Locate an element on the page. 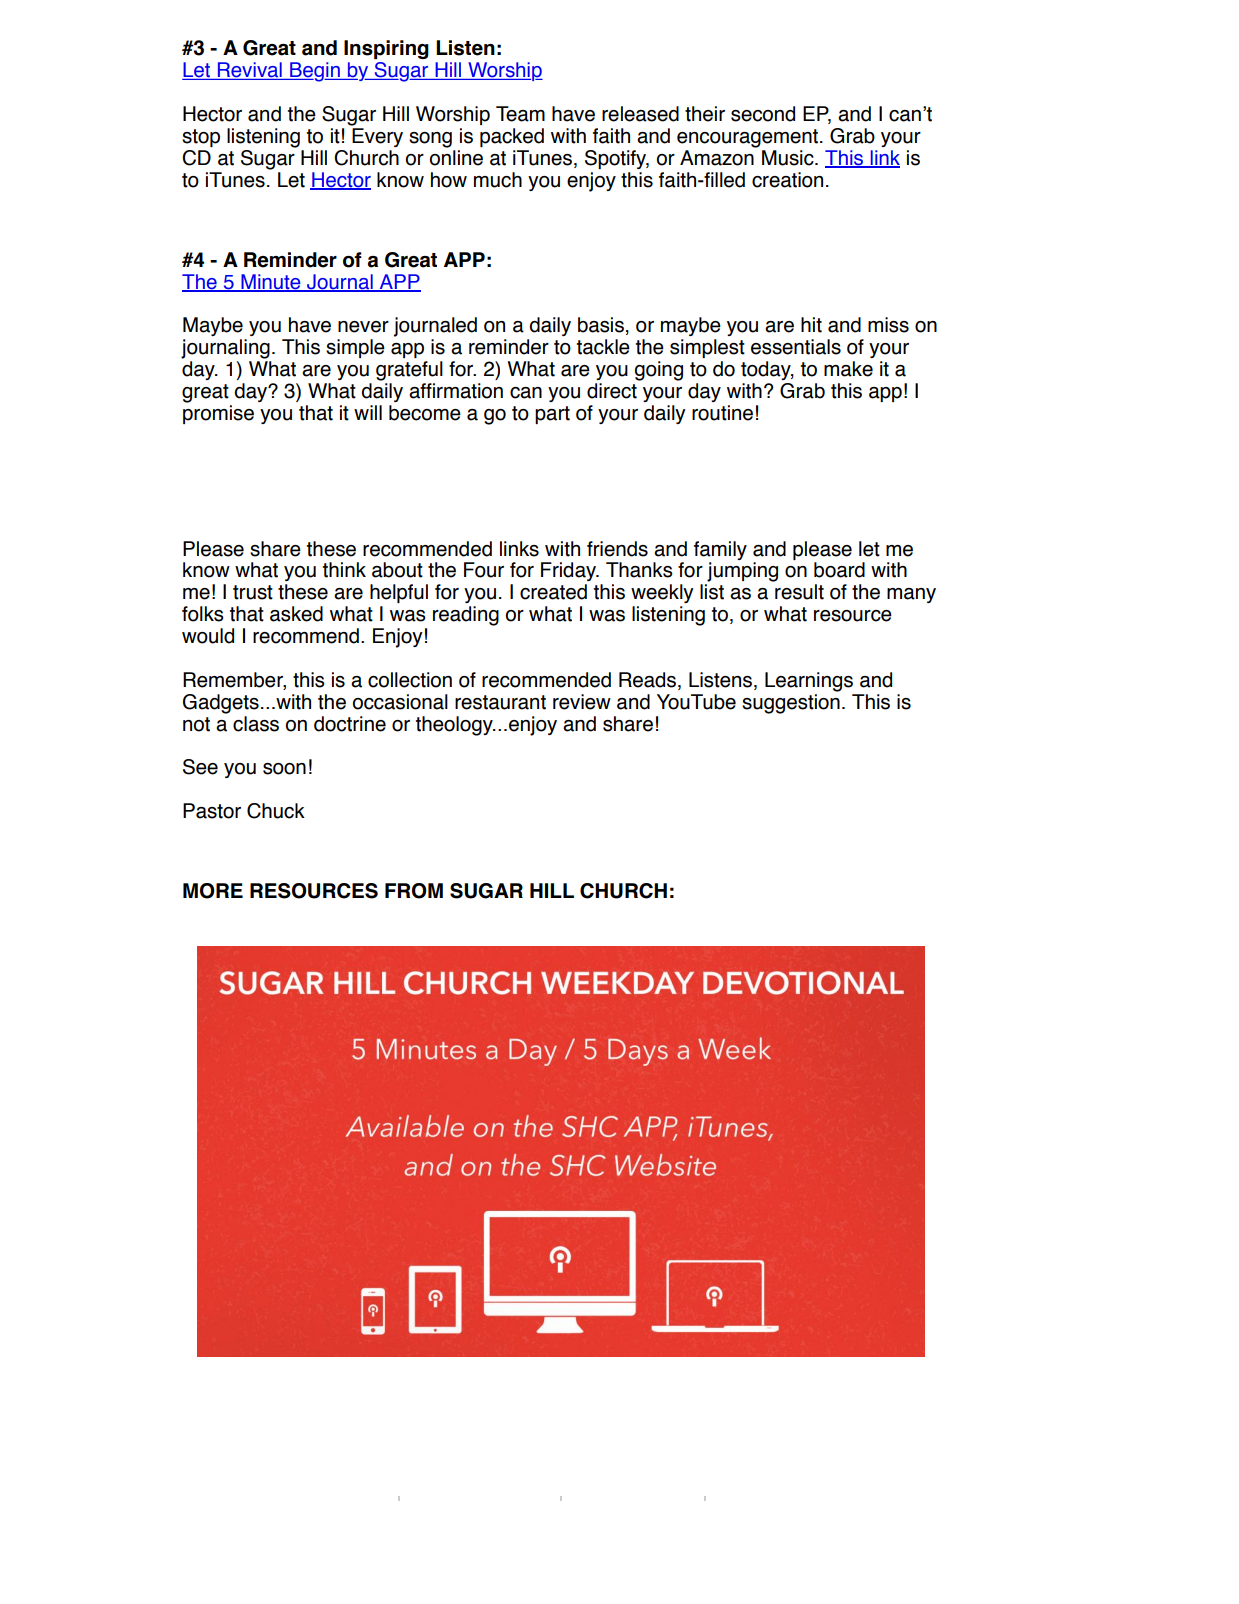 The height and width of the document is (1604, 1239). Team is located at coordinates (520, 114).
